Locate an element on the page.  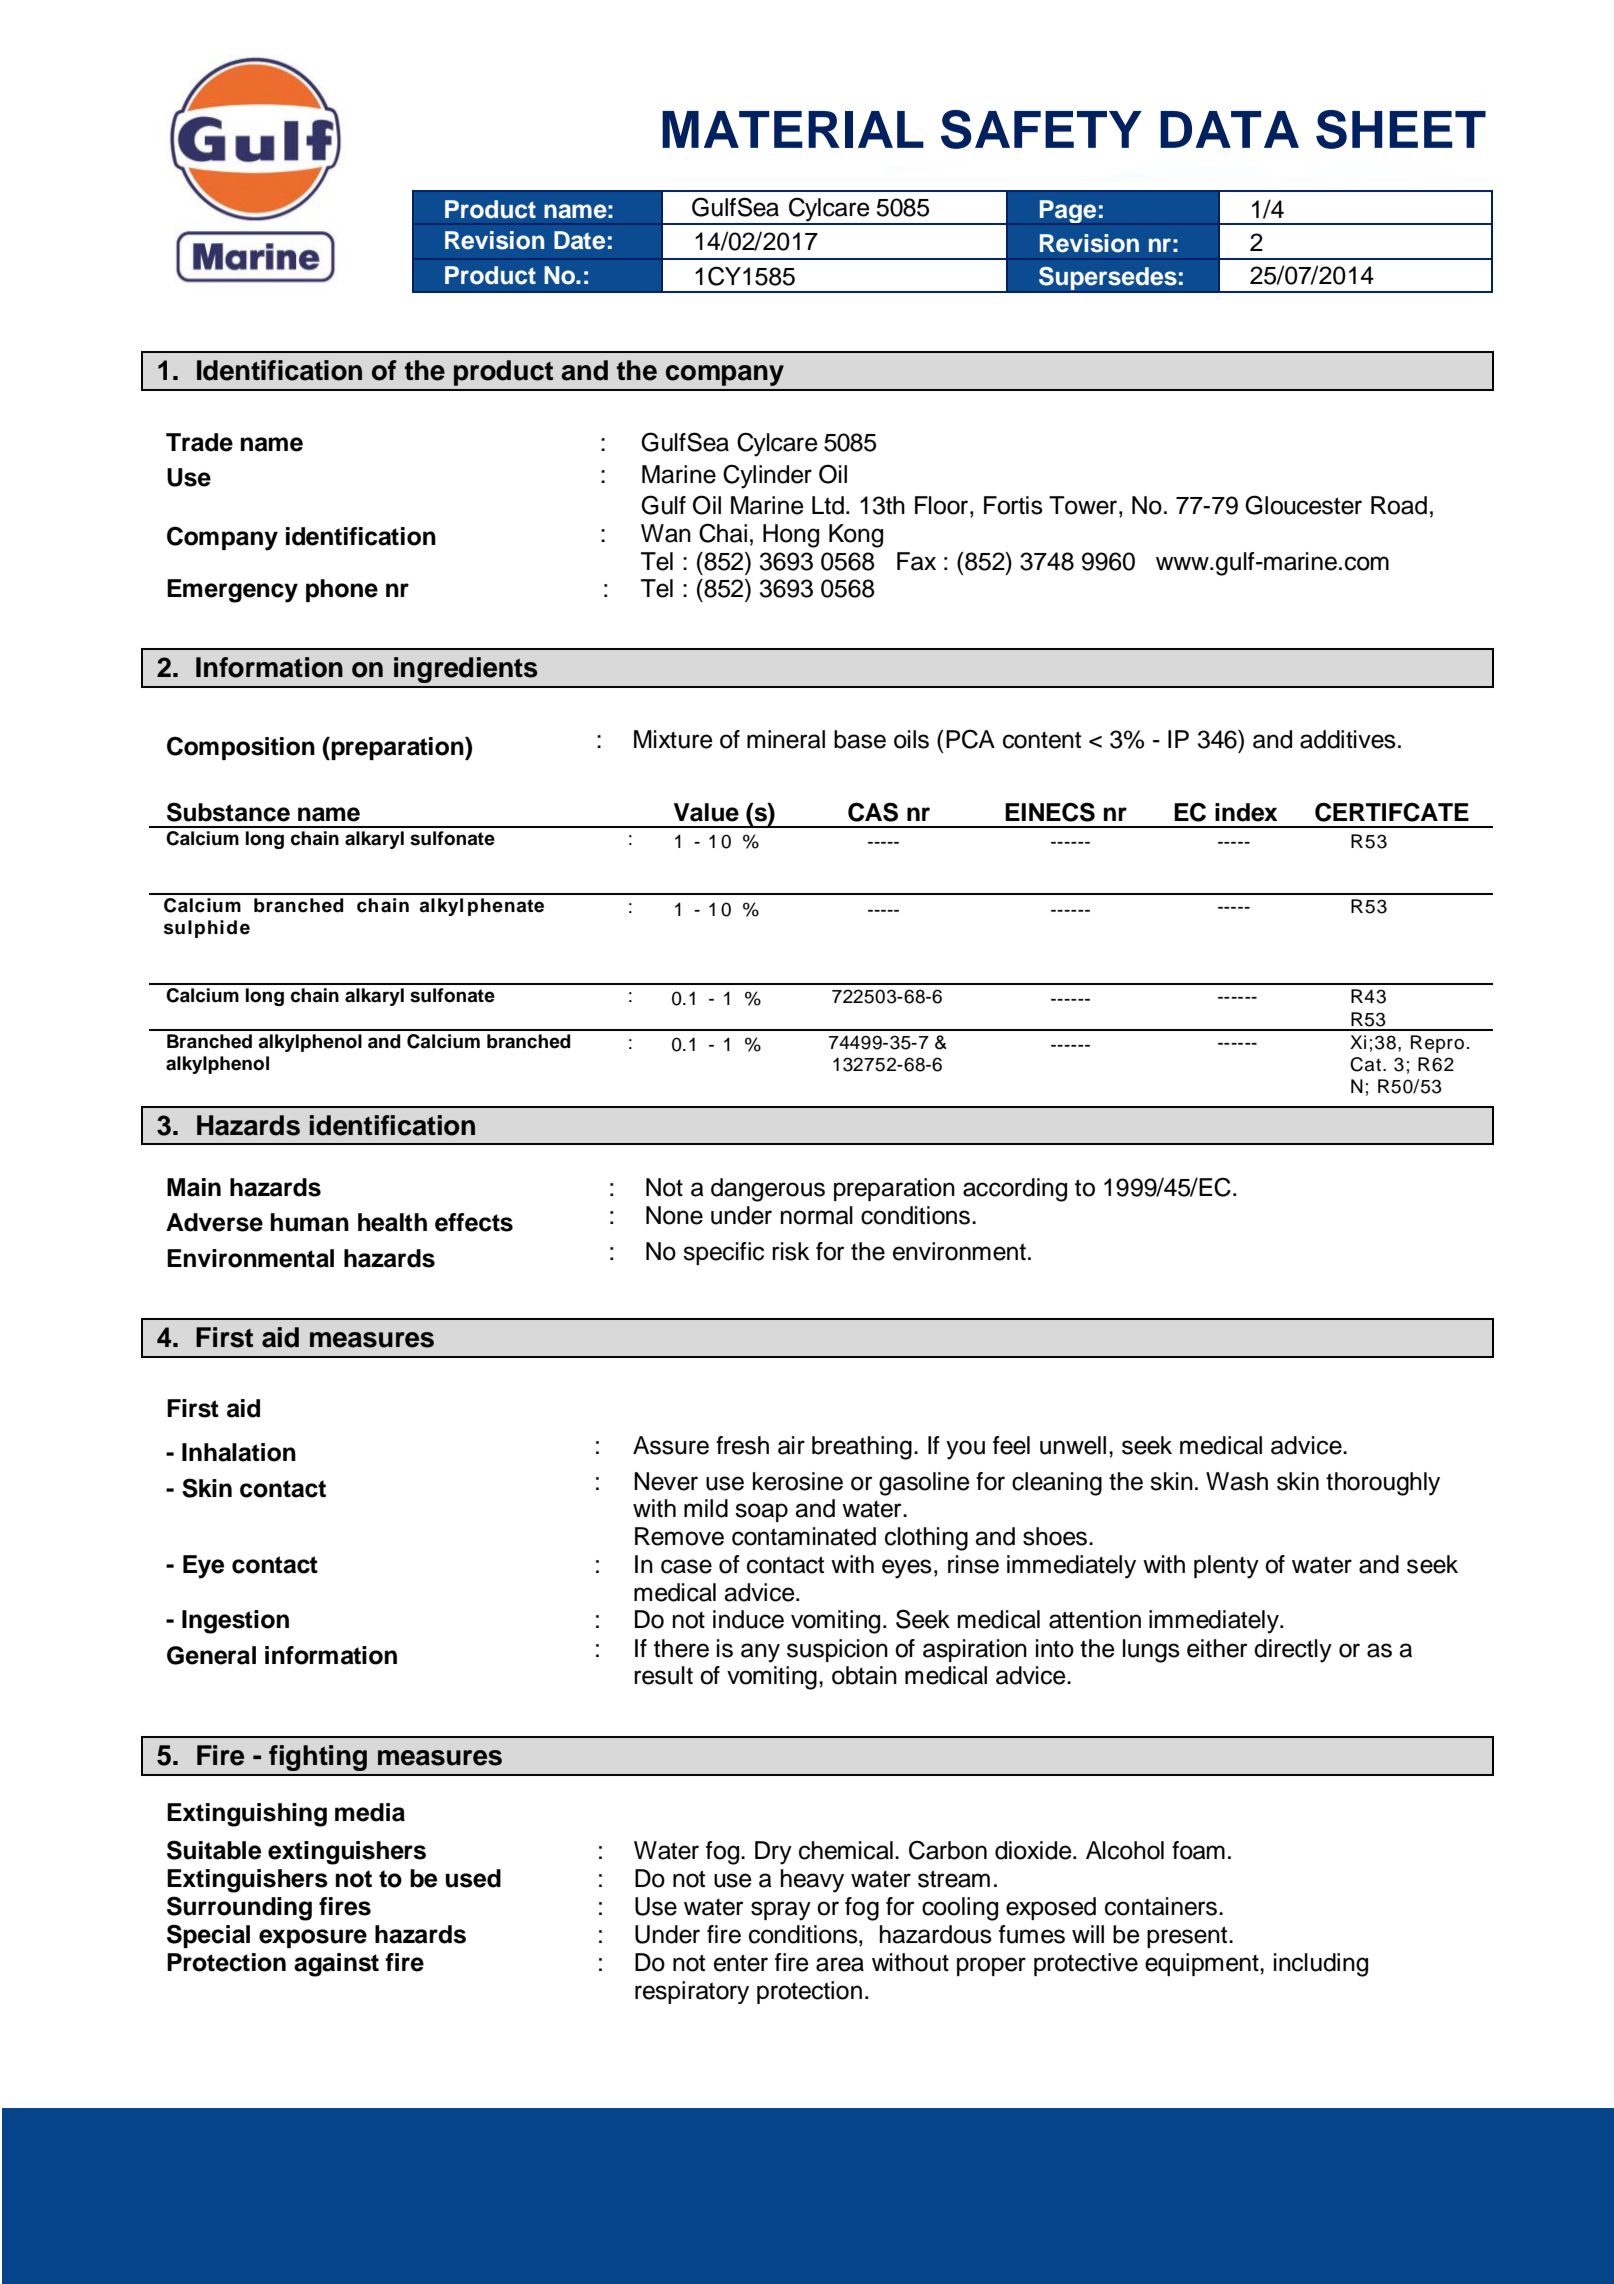
Repro is located at coordinates (1437, 1044).
